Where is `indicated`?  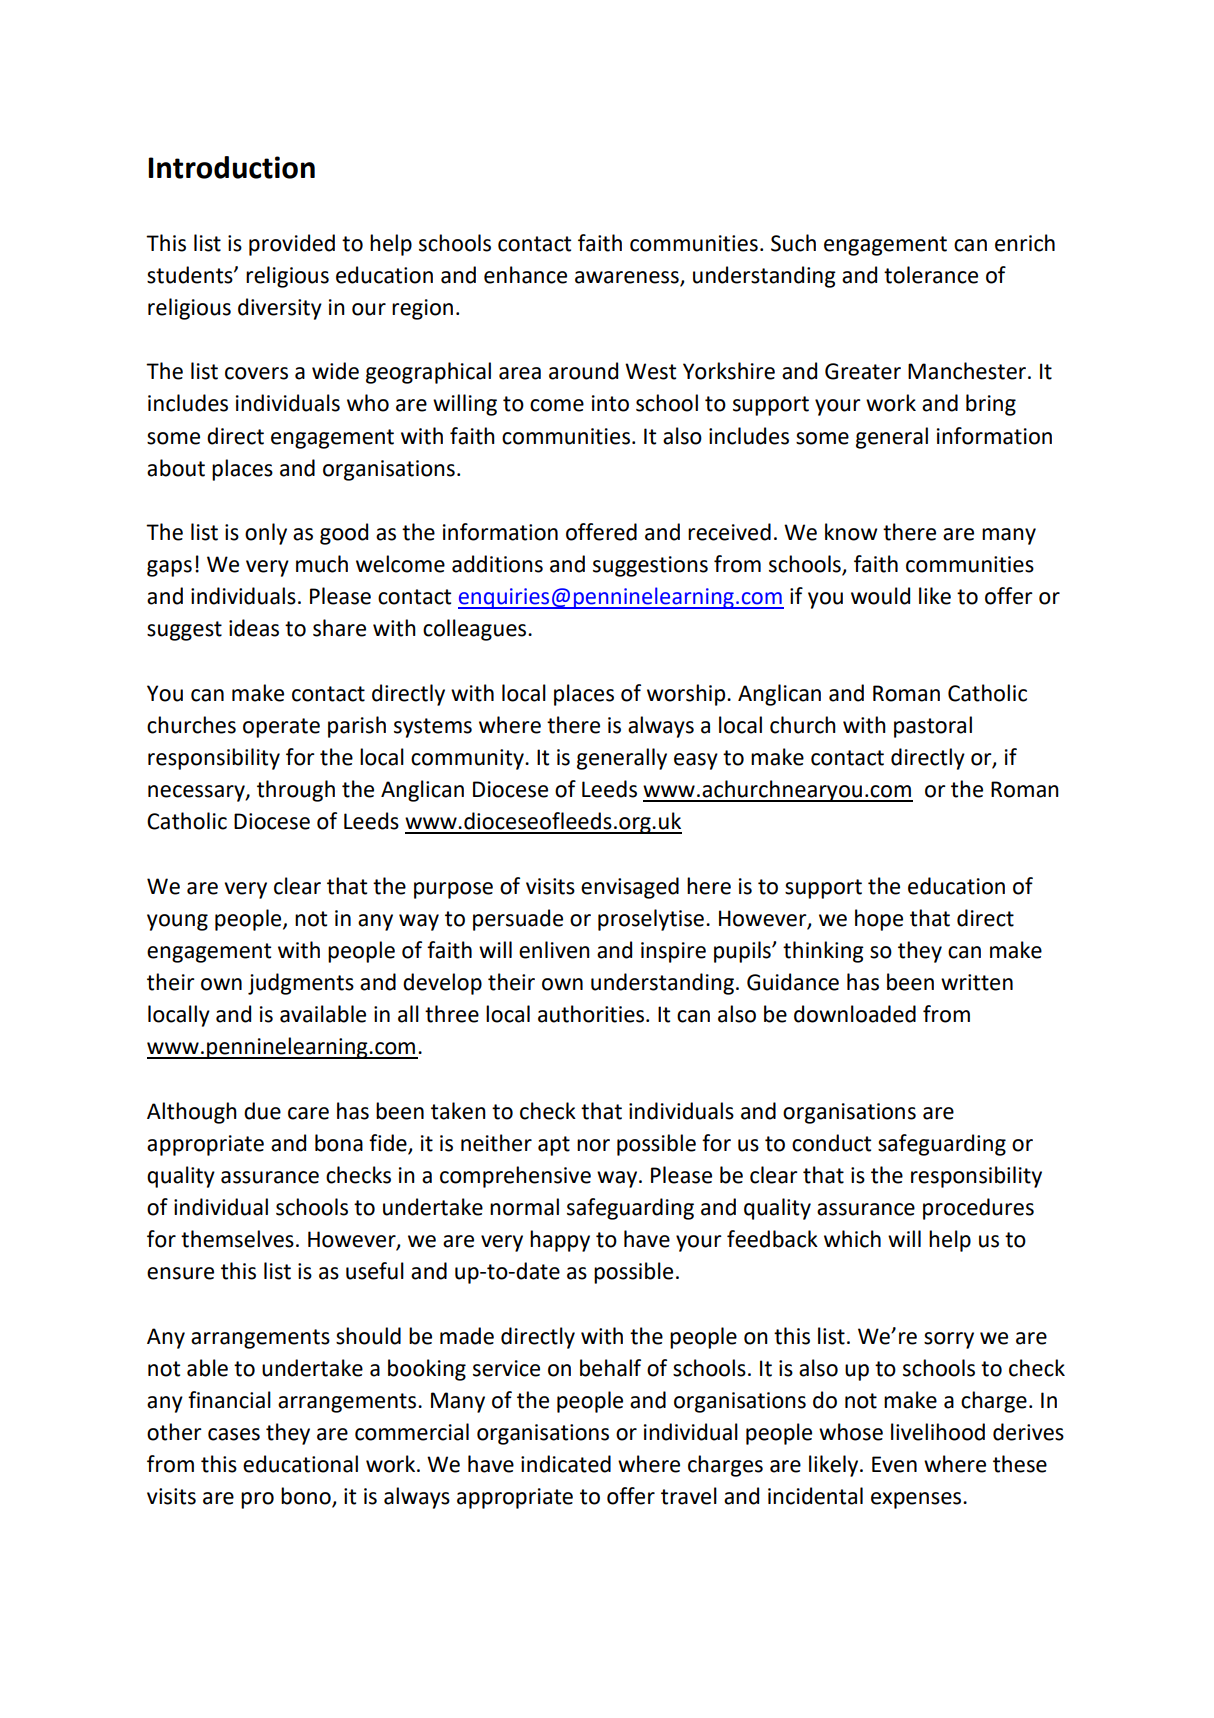 indicated is located at coordinates (566, 1464).
